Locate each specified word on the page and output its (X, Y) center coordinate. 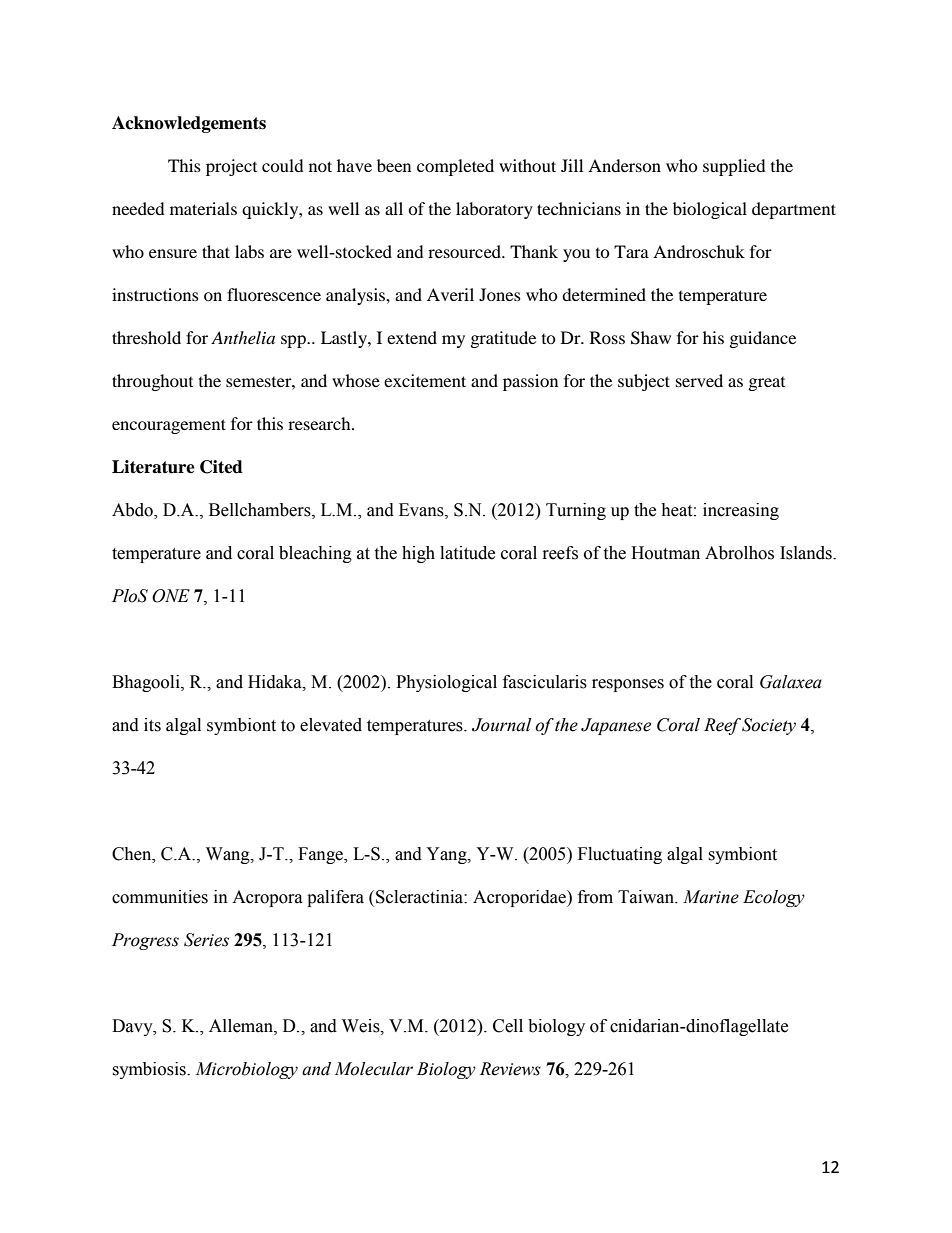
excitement (425, 380)
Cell (508, 1026)
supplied (734, 167)
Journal (501, 725)
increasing (741, 511)
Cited (221, 467)
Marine (711, 897)
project (231, 167)
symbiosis (150, 1070)
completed (455, 167)
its (152, 725)
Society (769, 726)
